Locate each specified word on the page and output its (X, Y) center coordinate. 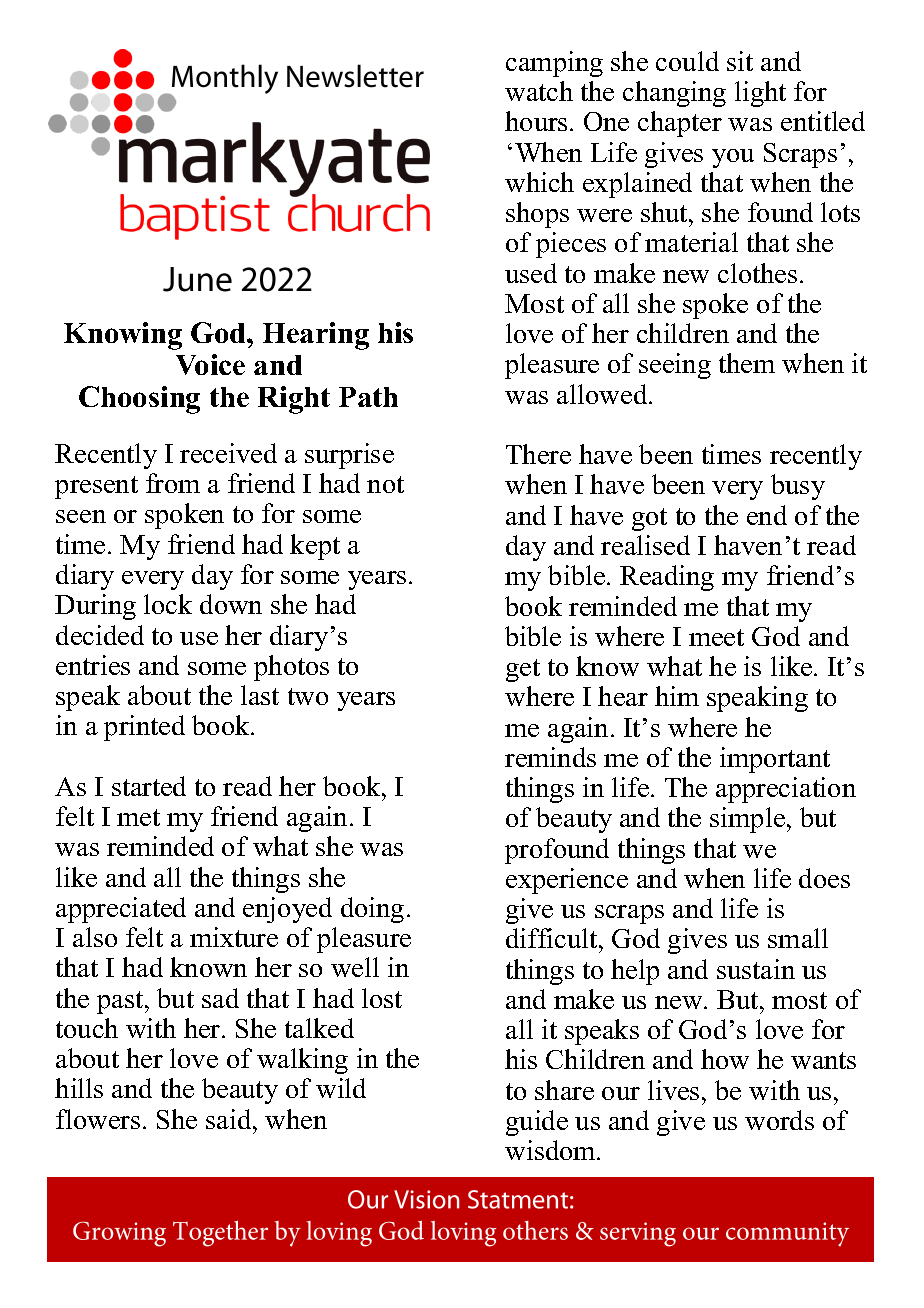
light (760, 94)
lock (168, 604)
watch (539, 91)
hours (536, 121)
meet (716, 637)
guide (537, 1123)
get (523, 670)
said (230, 1119)
